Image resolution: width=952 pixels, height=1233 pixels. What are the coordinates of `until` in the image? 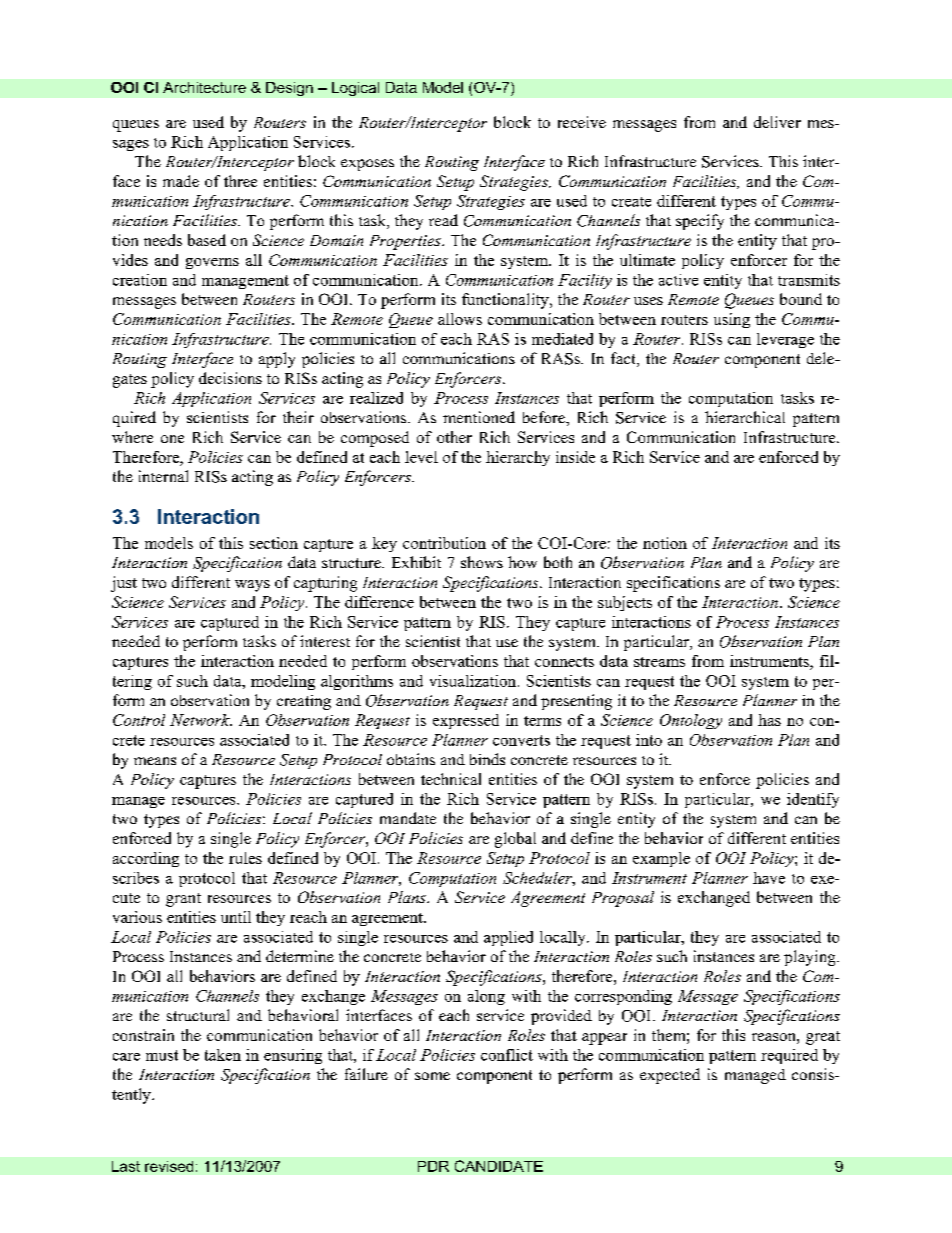 It's located at (236, 917).
